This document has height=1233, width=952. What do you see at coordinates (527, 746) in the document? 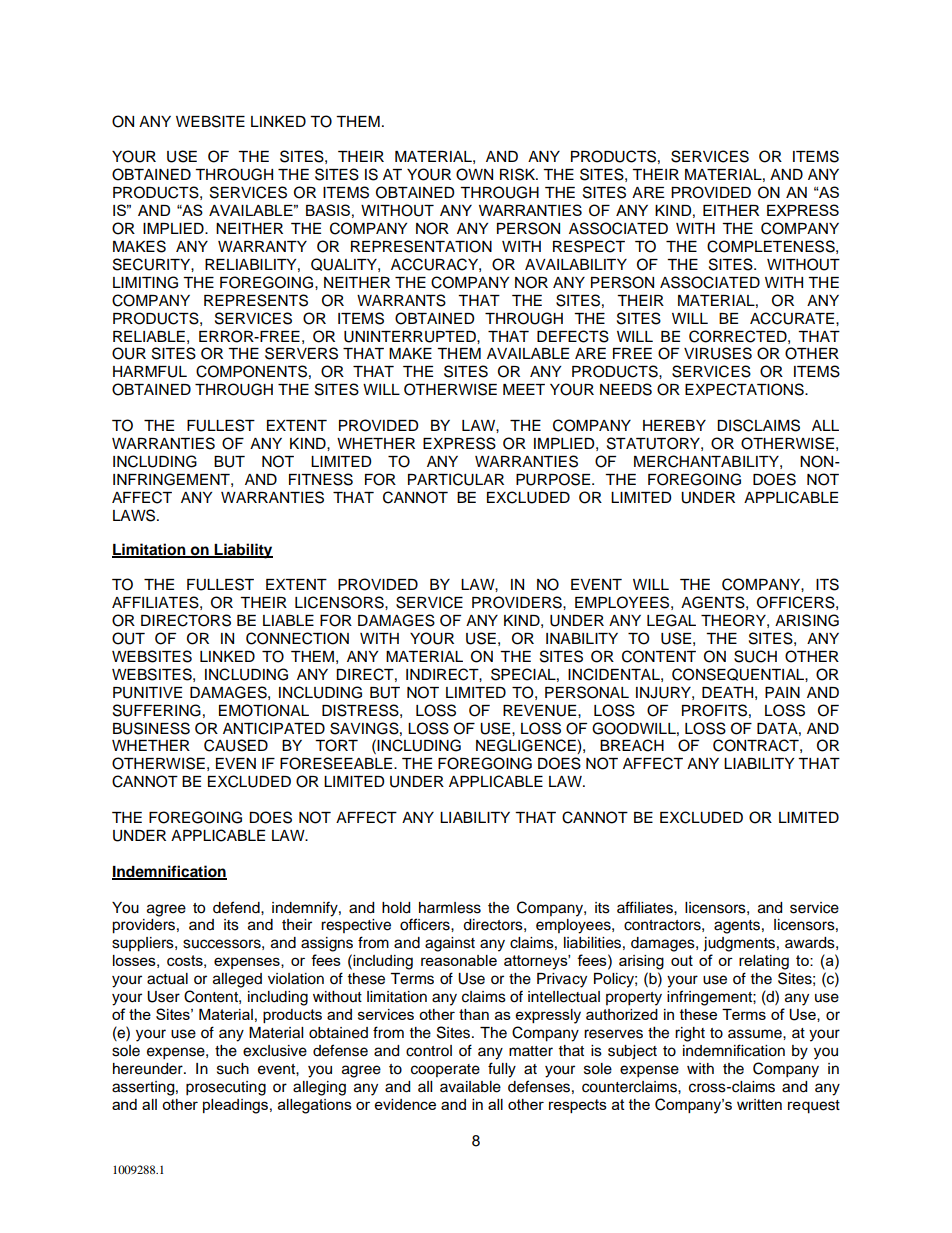
I see `NEGLIGENCE` at bounding box center [527, 746].
